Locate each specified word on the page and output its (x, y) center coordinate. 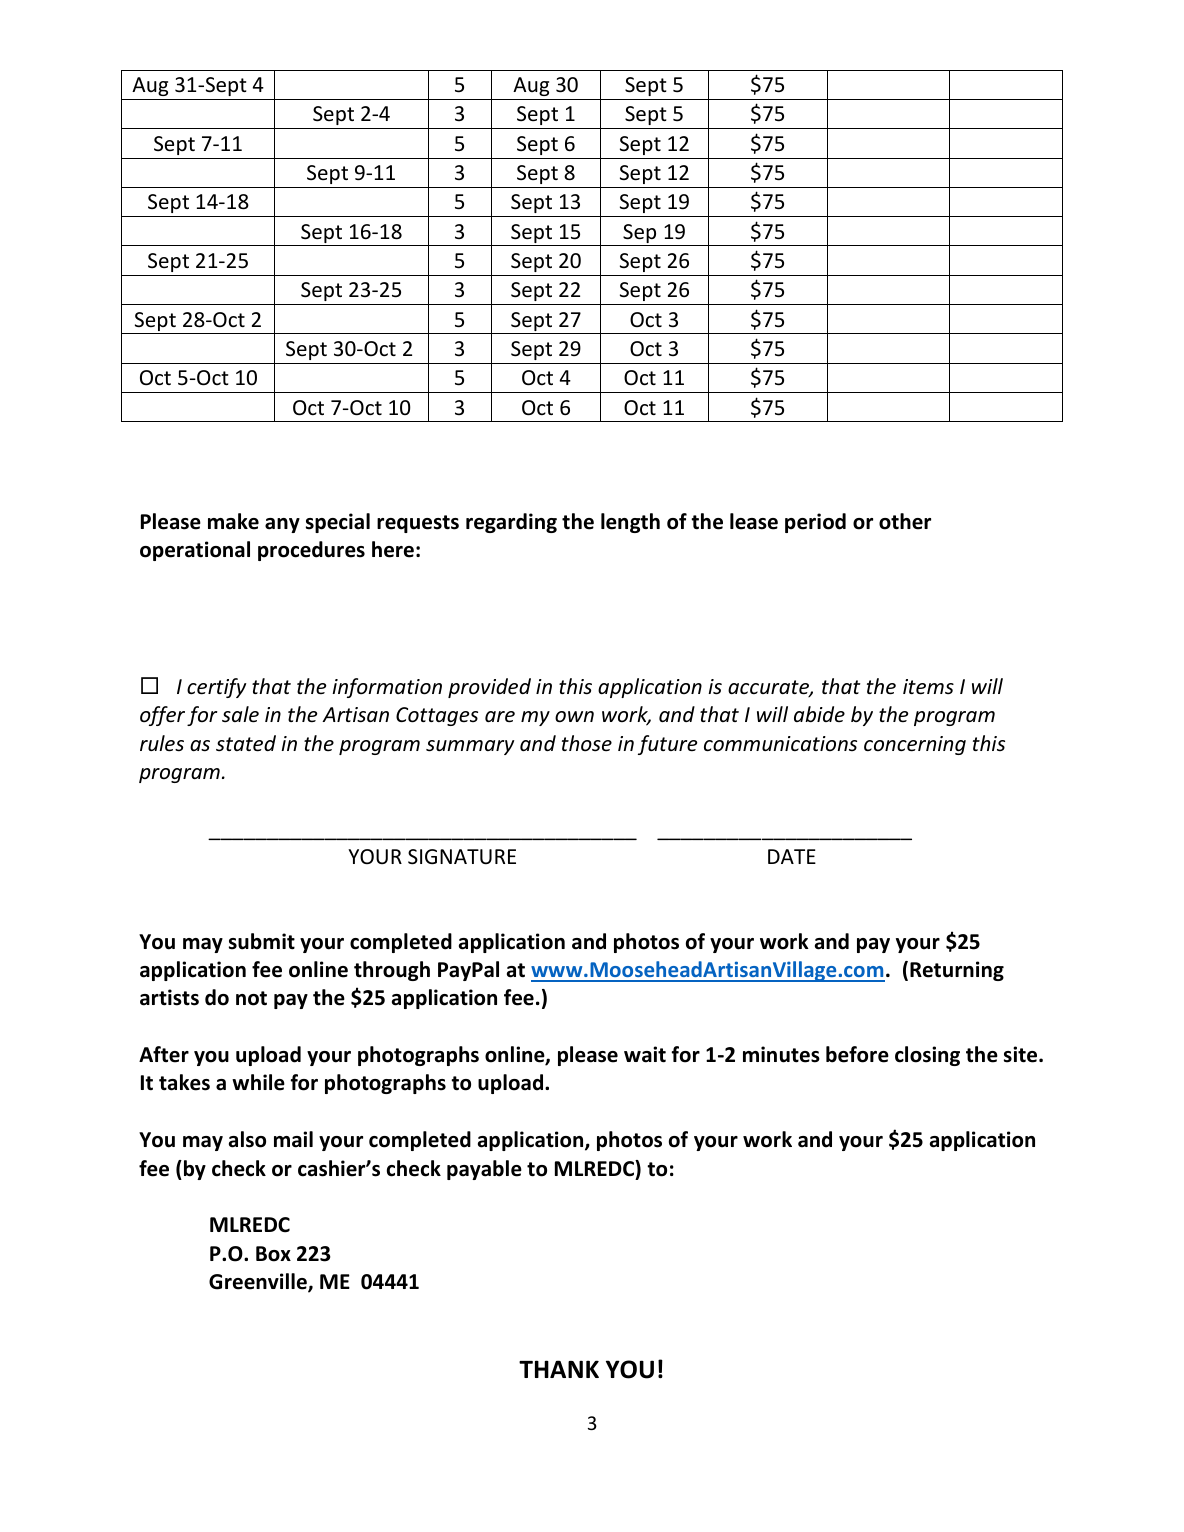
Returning (957, 971)
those (587, 743)
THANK (559, 1369)
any (282, 525)
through (392, 971)
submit (262, 941)
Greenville (259, 1282)
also (247, 1139)
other (905, 521)
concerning (915, 745)
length (630, 523)
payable (484, 1170)
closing (927, 1056)
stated (246, 743)
